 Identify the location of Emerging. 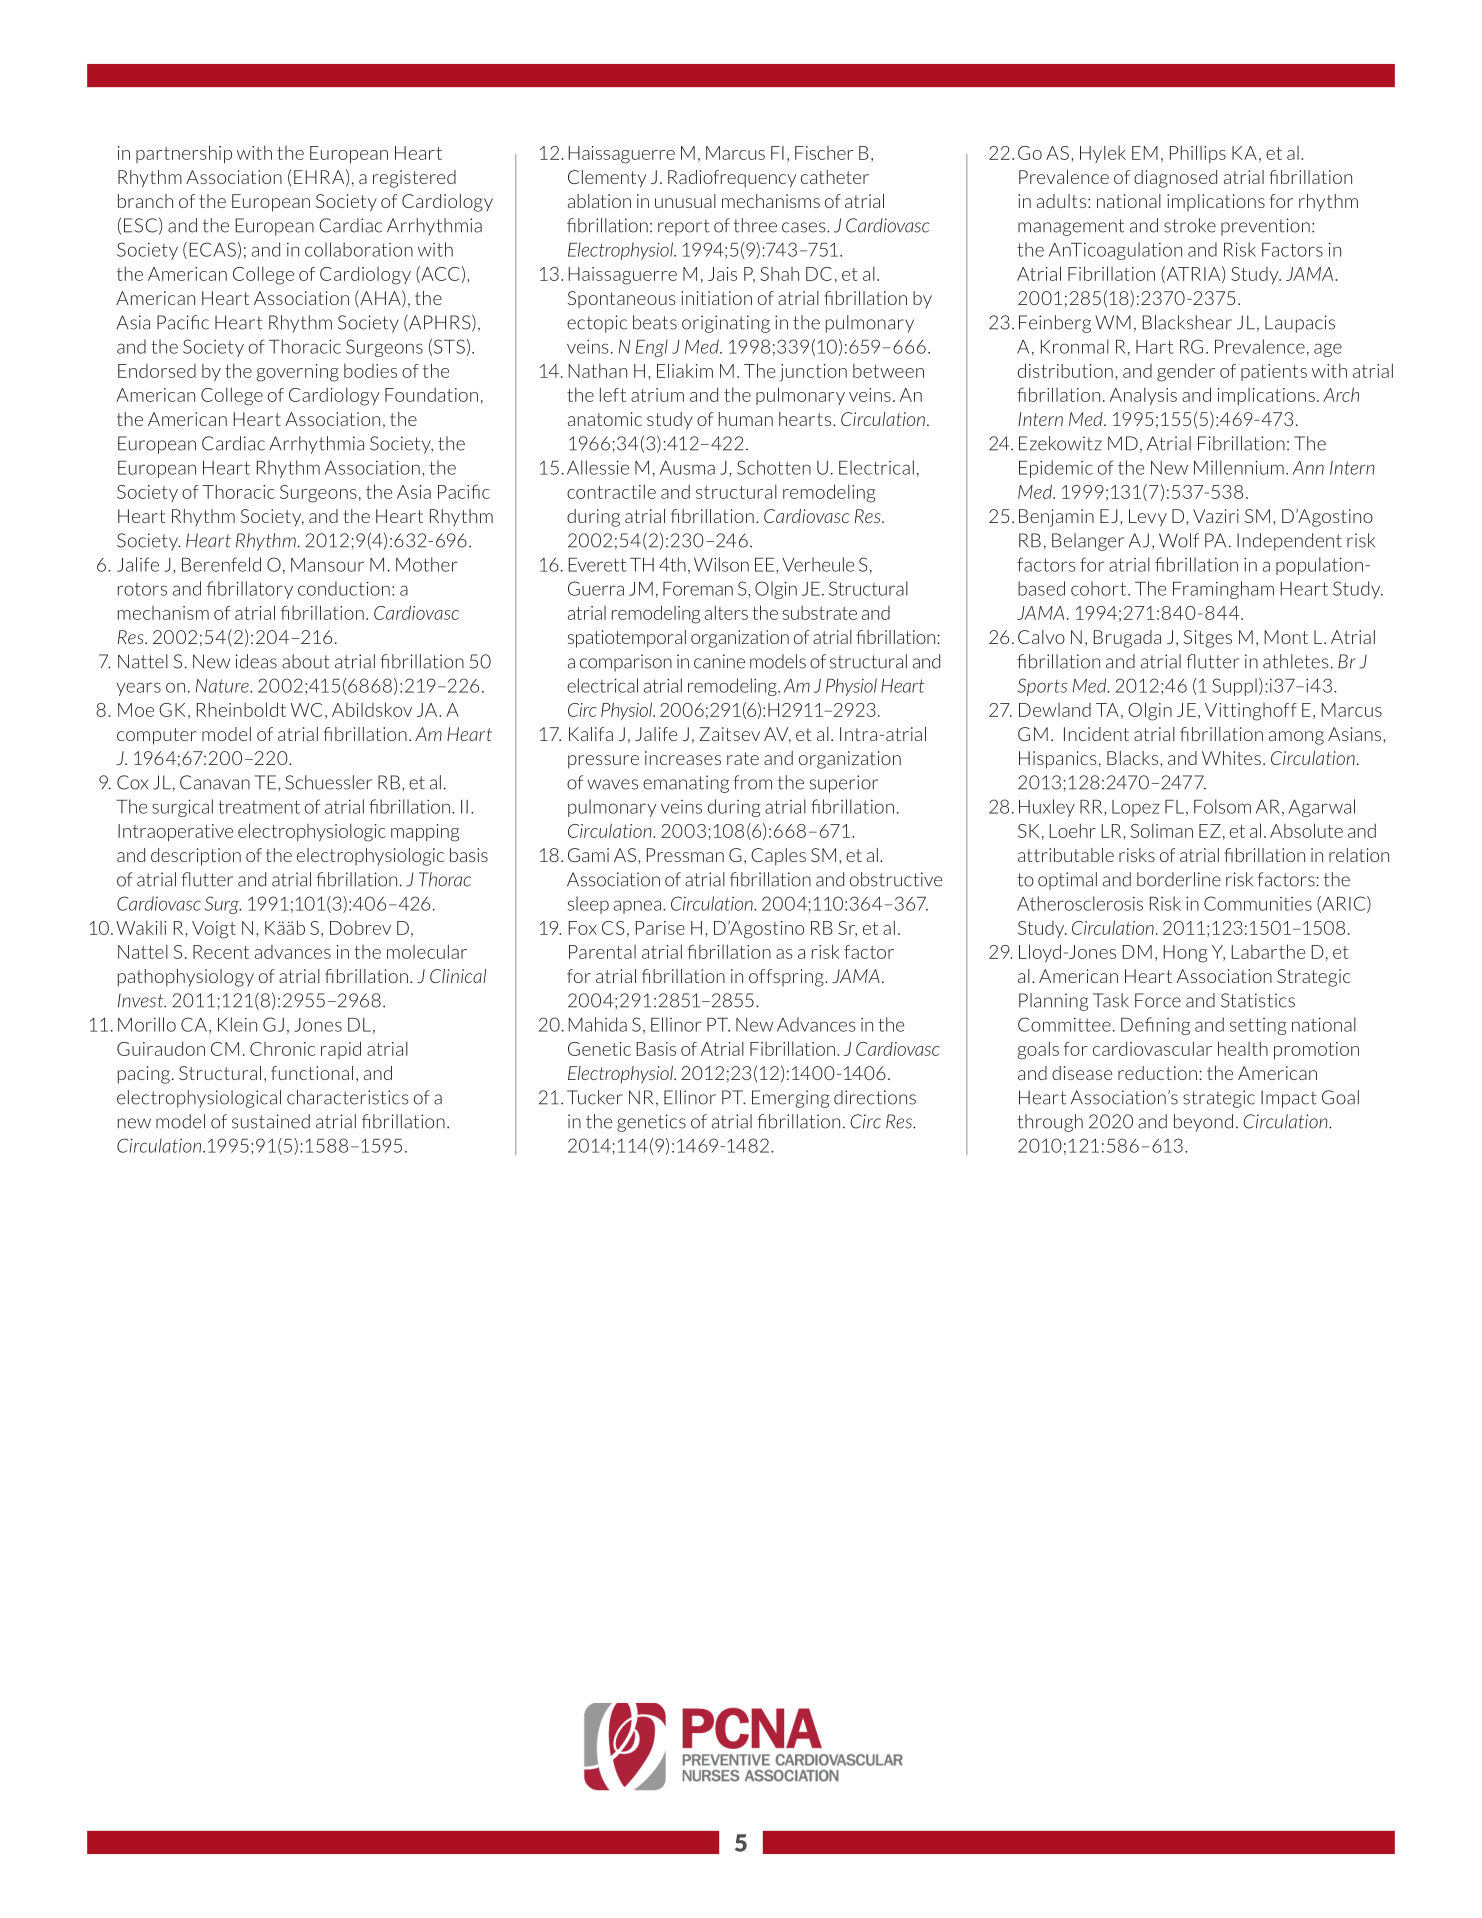
(790, 1099).
